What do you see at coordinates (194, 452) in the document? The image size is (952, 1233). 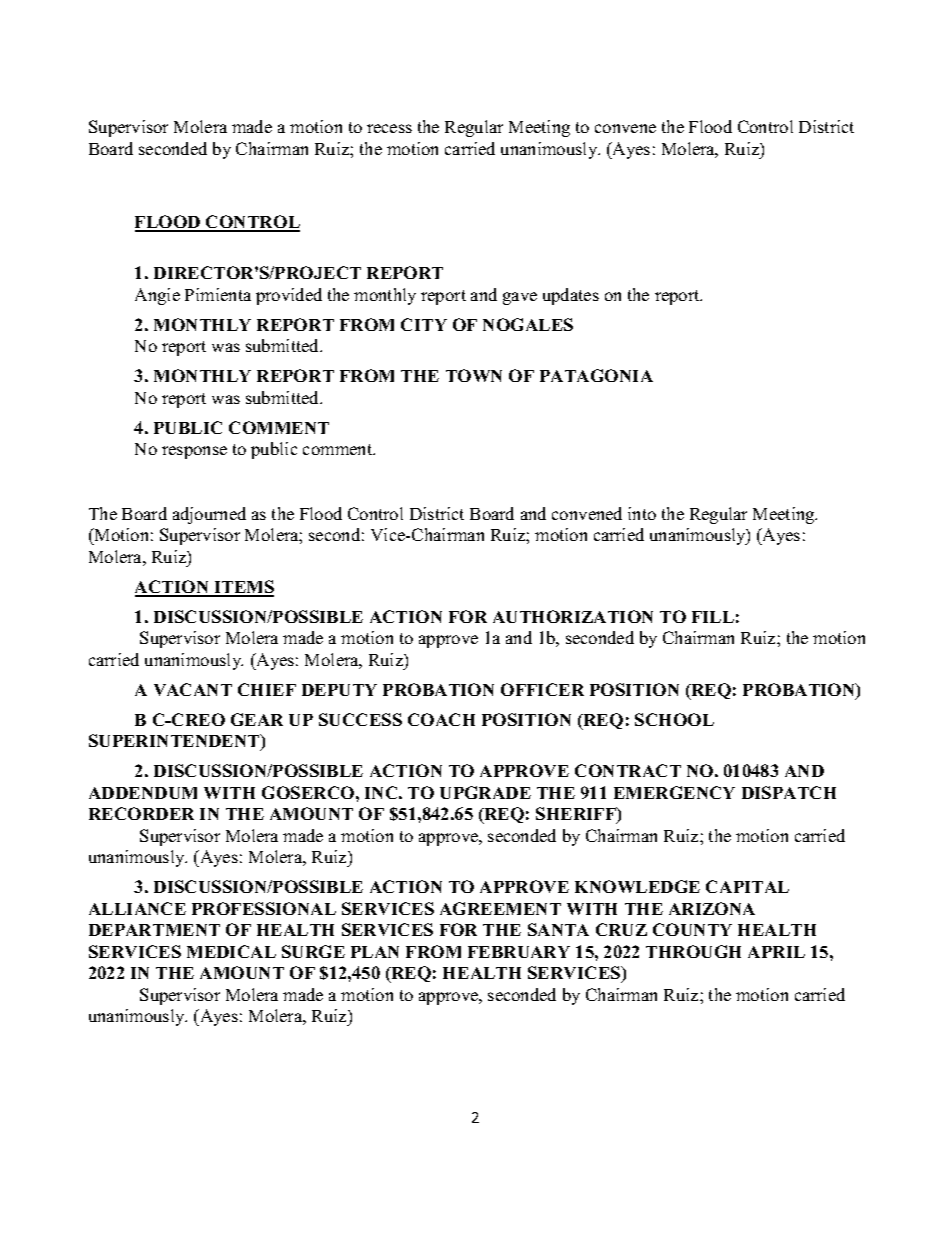 I see `response` at bounding box center [194, 452].
